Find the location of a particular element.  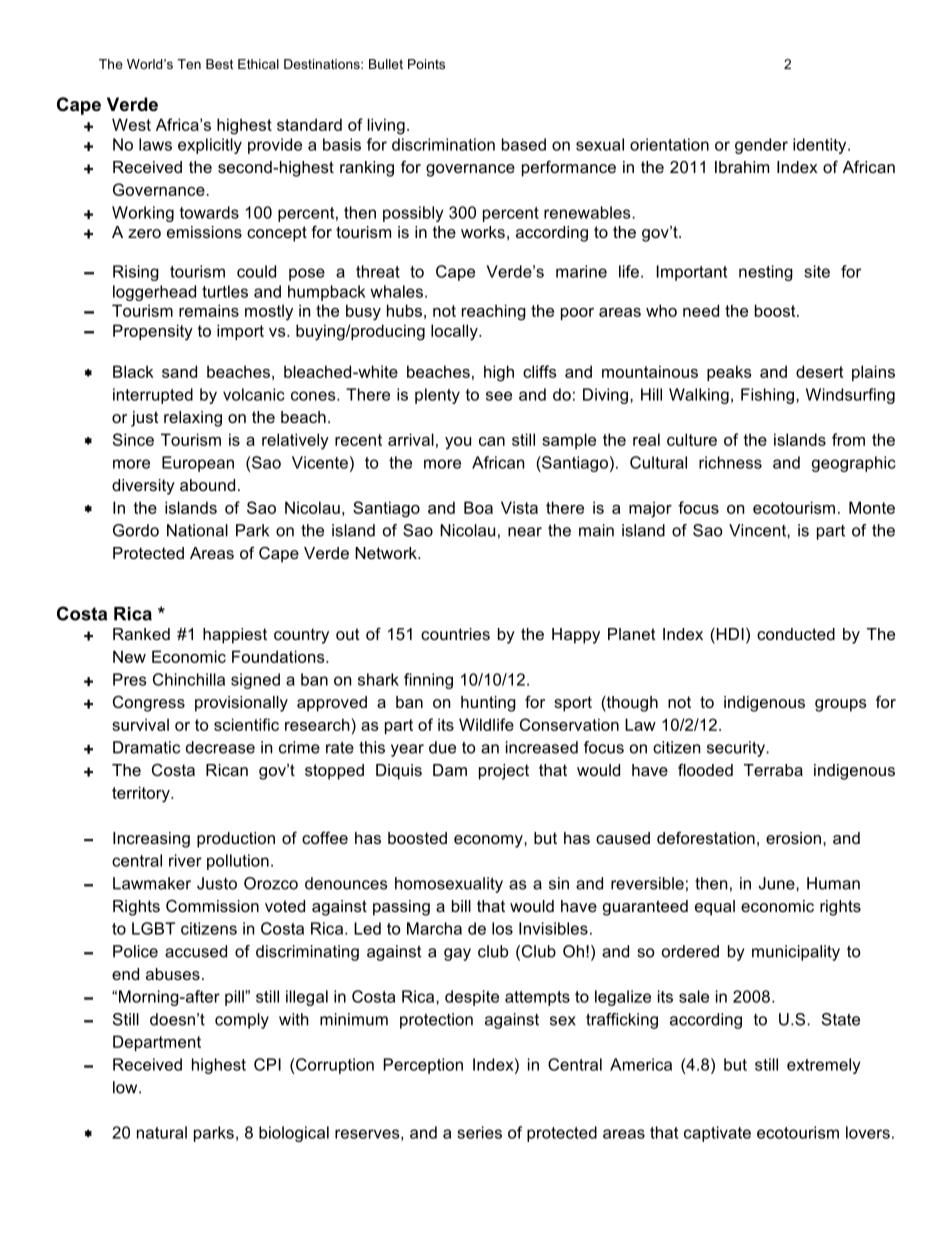

Best is located at coordinates (219, 64).
